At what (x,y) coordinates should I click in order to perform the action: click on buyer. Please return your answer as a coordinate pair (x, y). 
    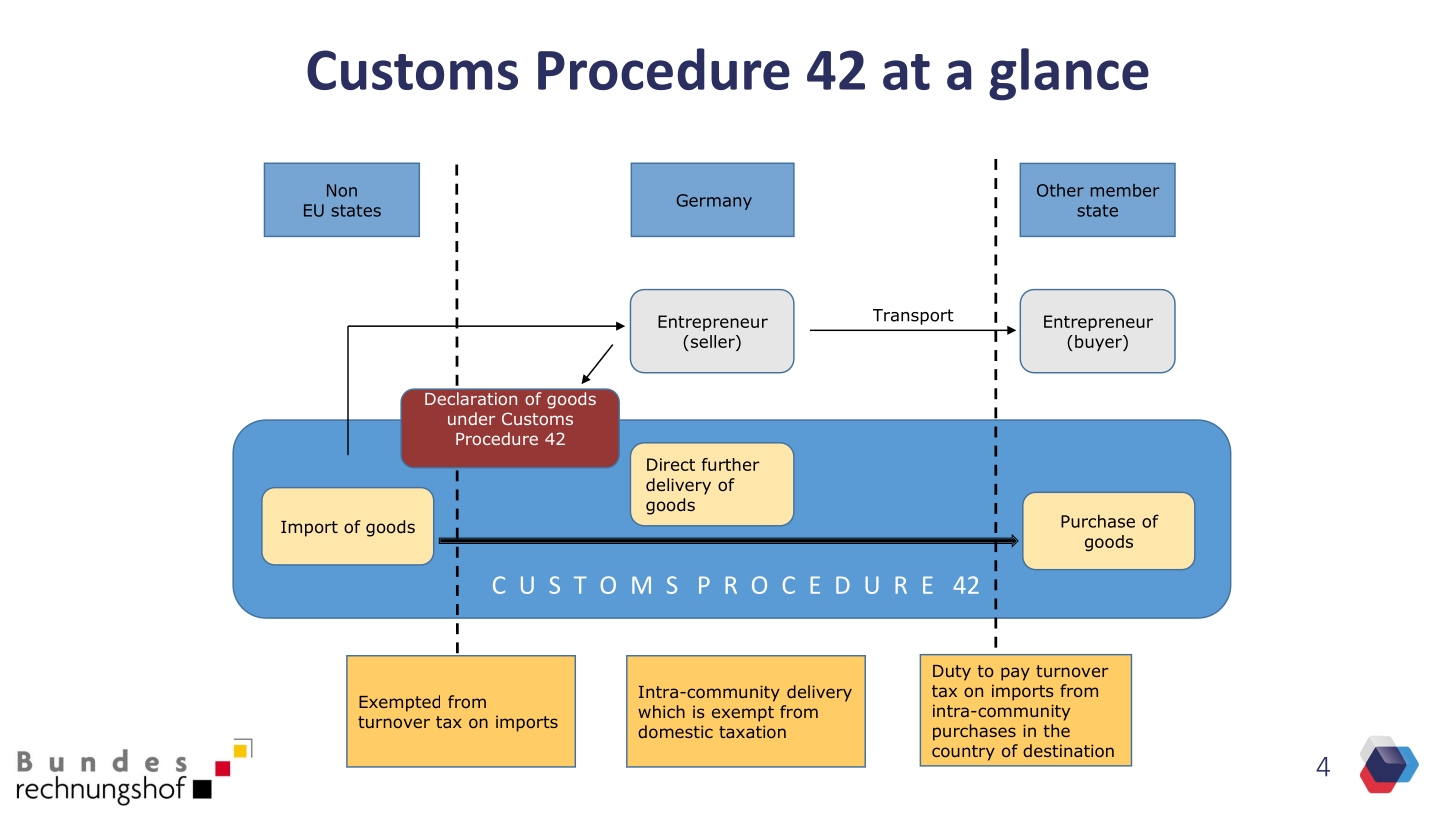
    Looking at the image, I should click on (1099, 343).
